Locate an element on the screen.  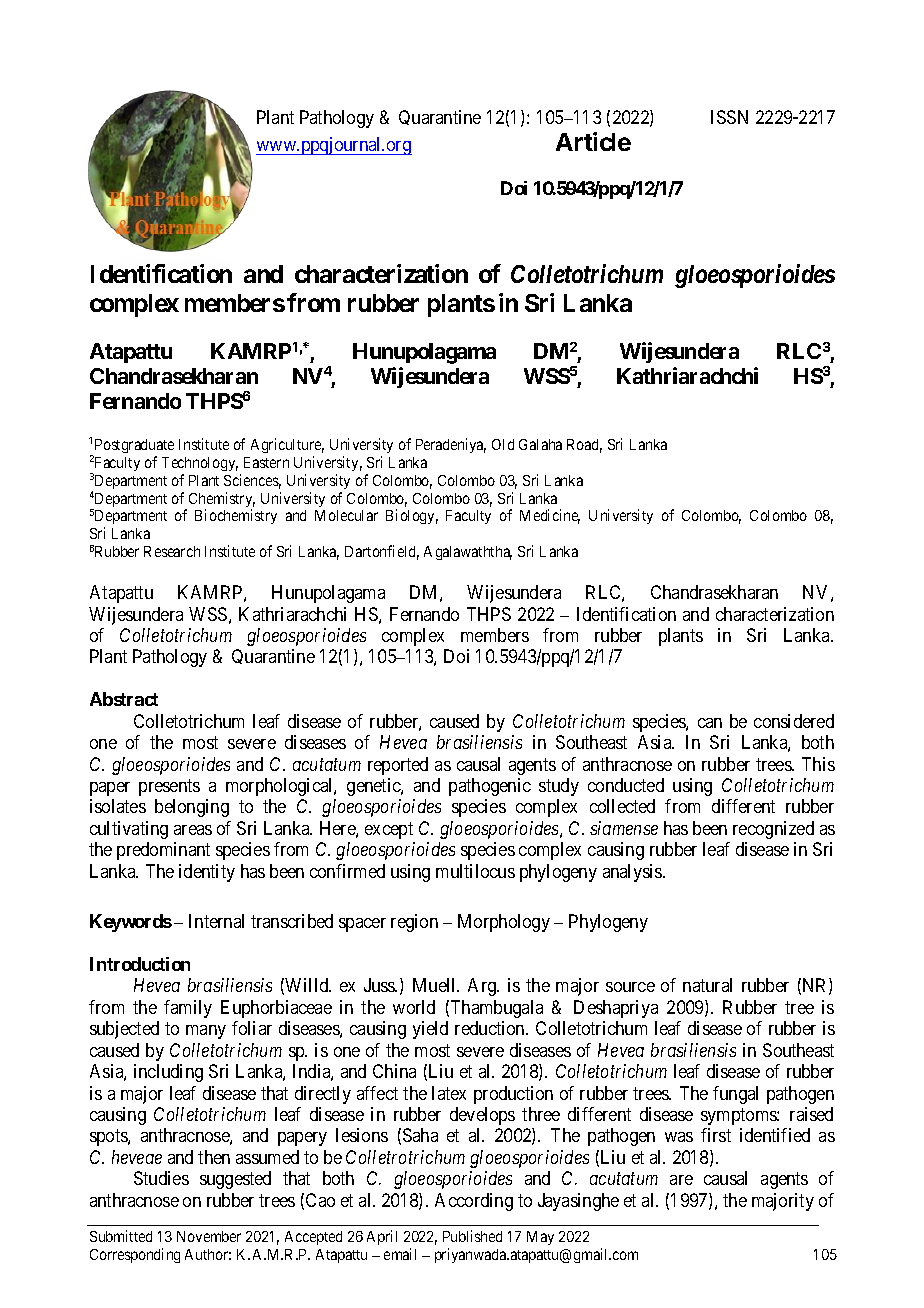
ISSN is located at coordinates (729, 117).
